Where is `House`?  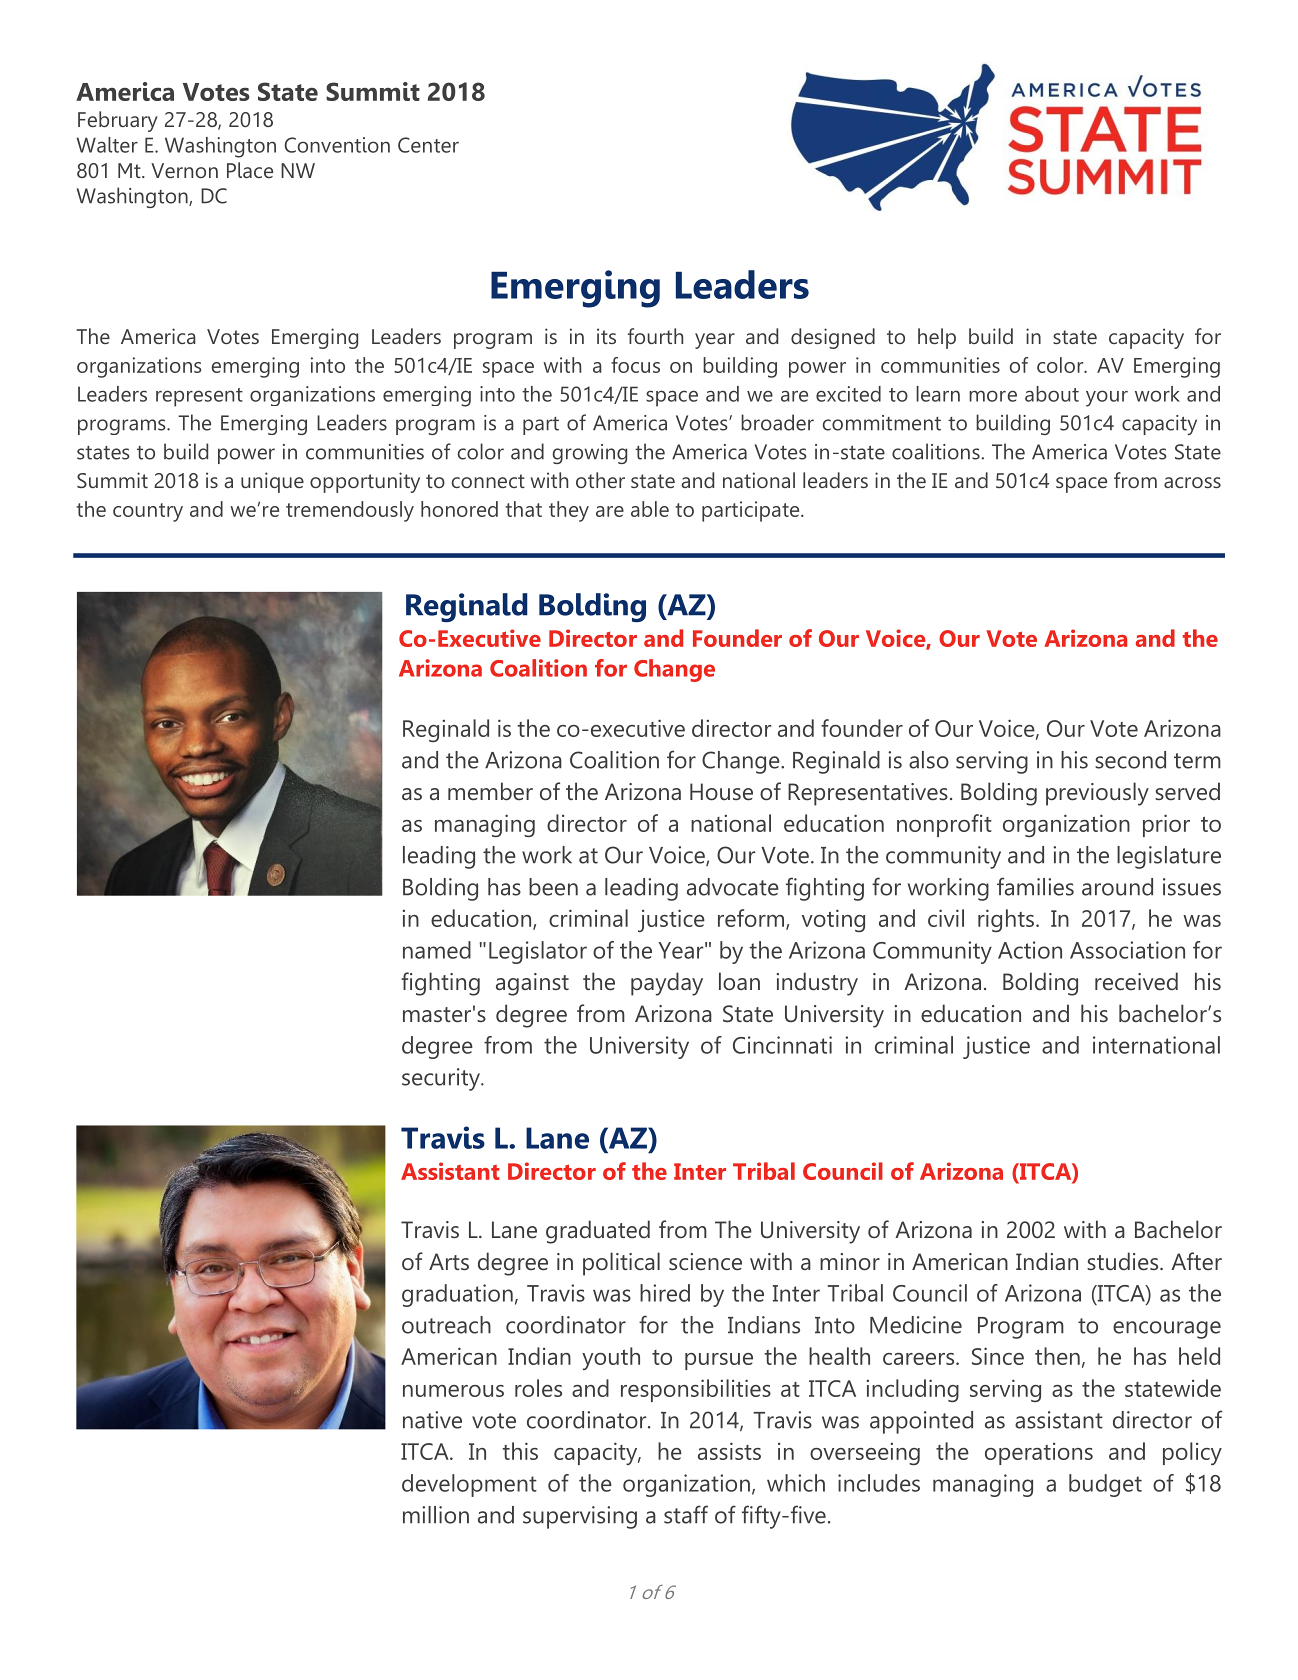 House is located at coordinates (721, 792).
